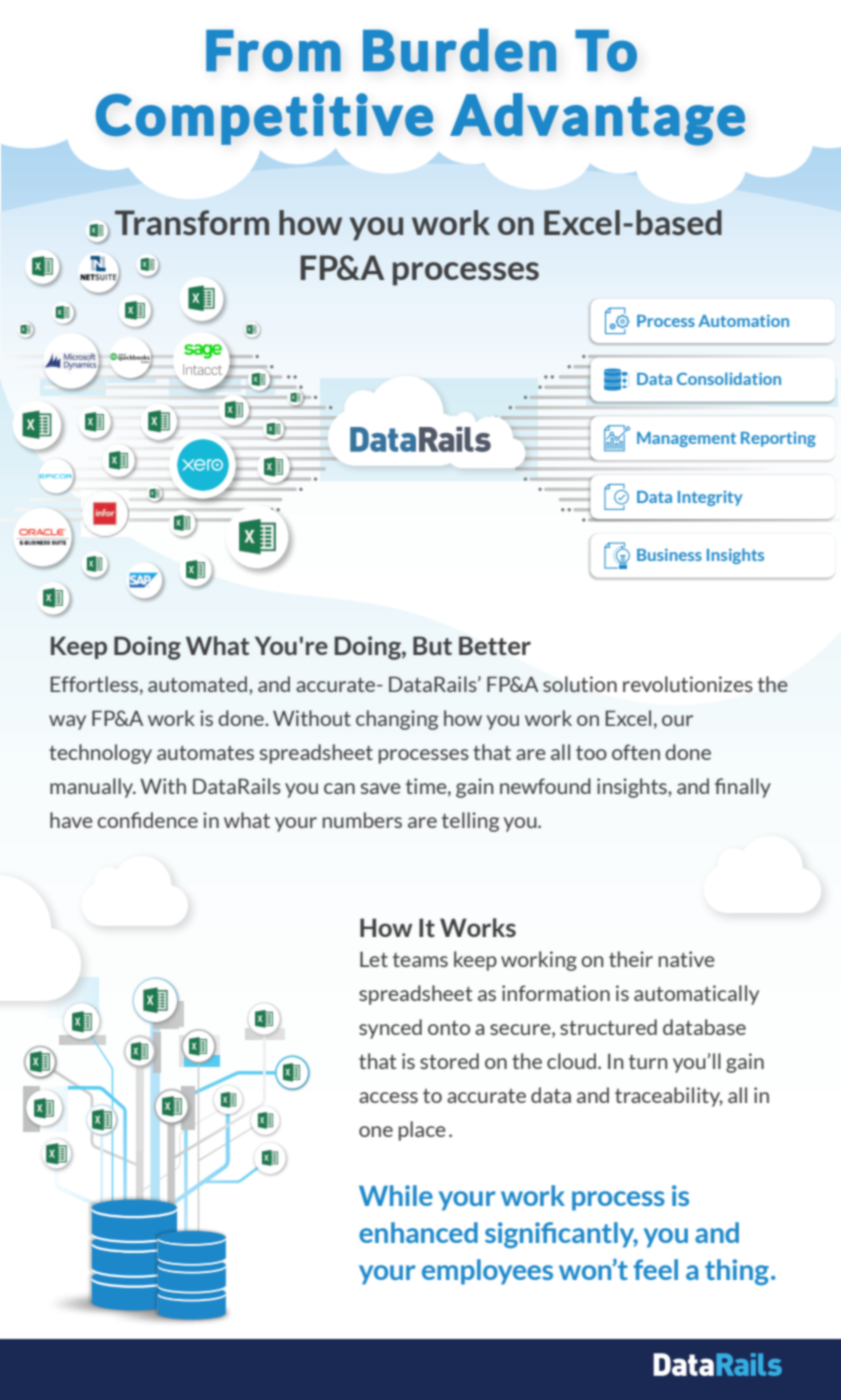 Image resolution: width=841 pixels, height=1400 pixels. I want to click on feel, so click(655, 1269).
